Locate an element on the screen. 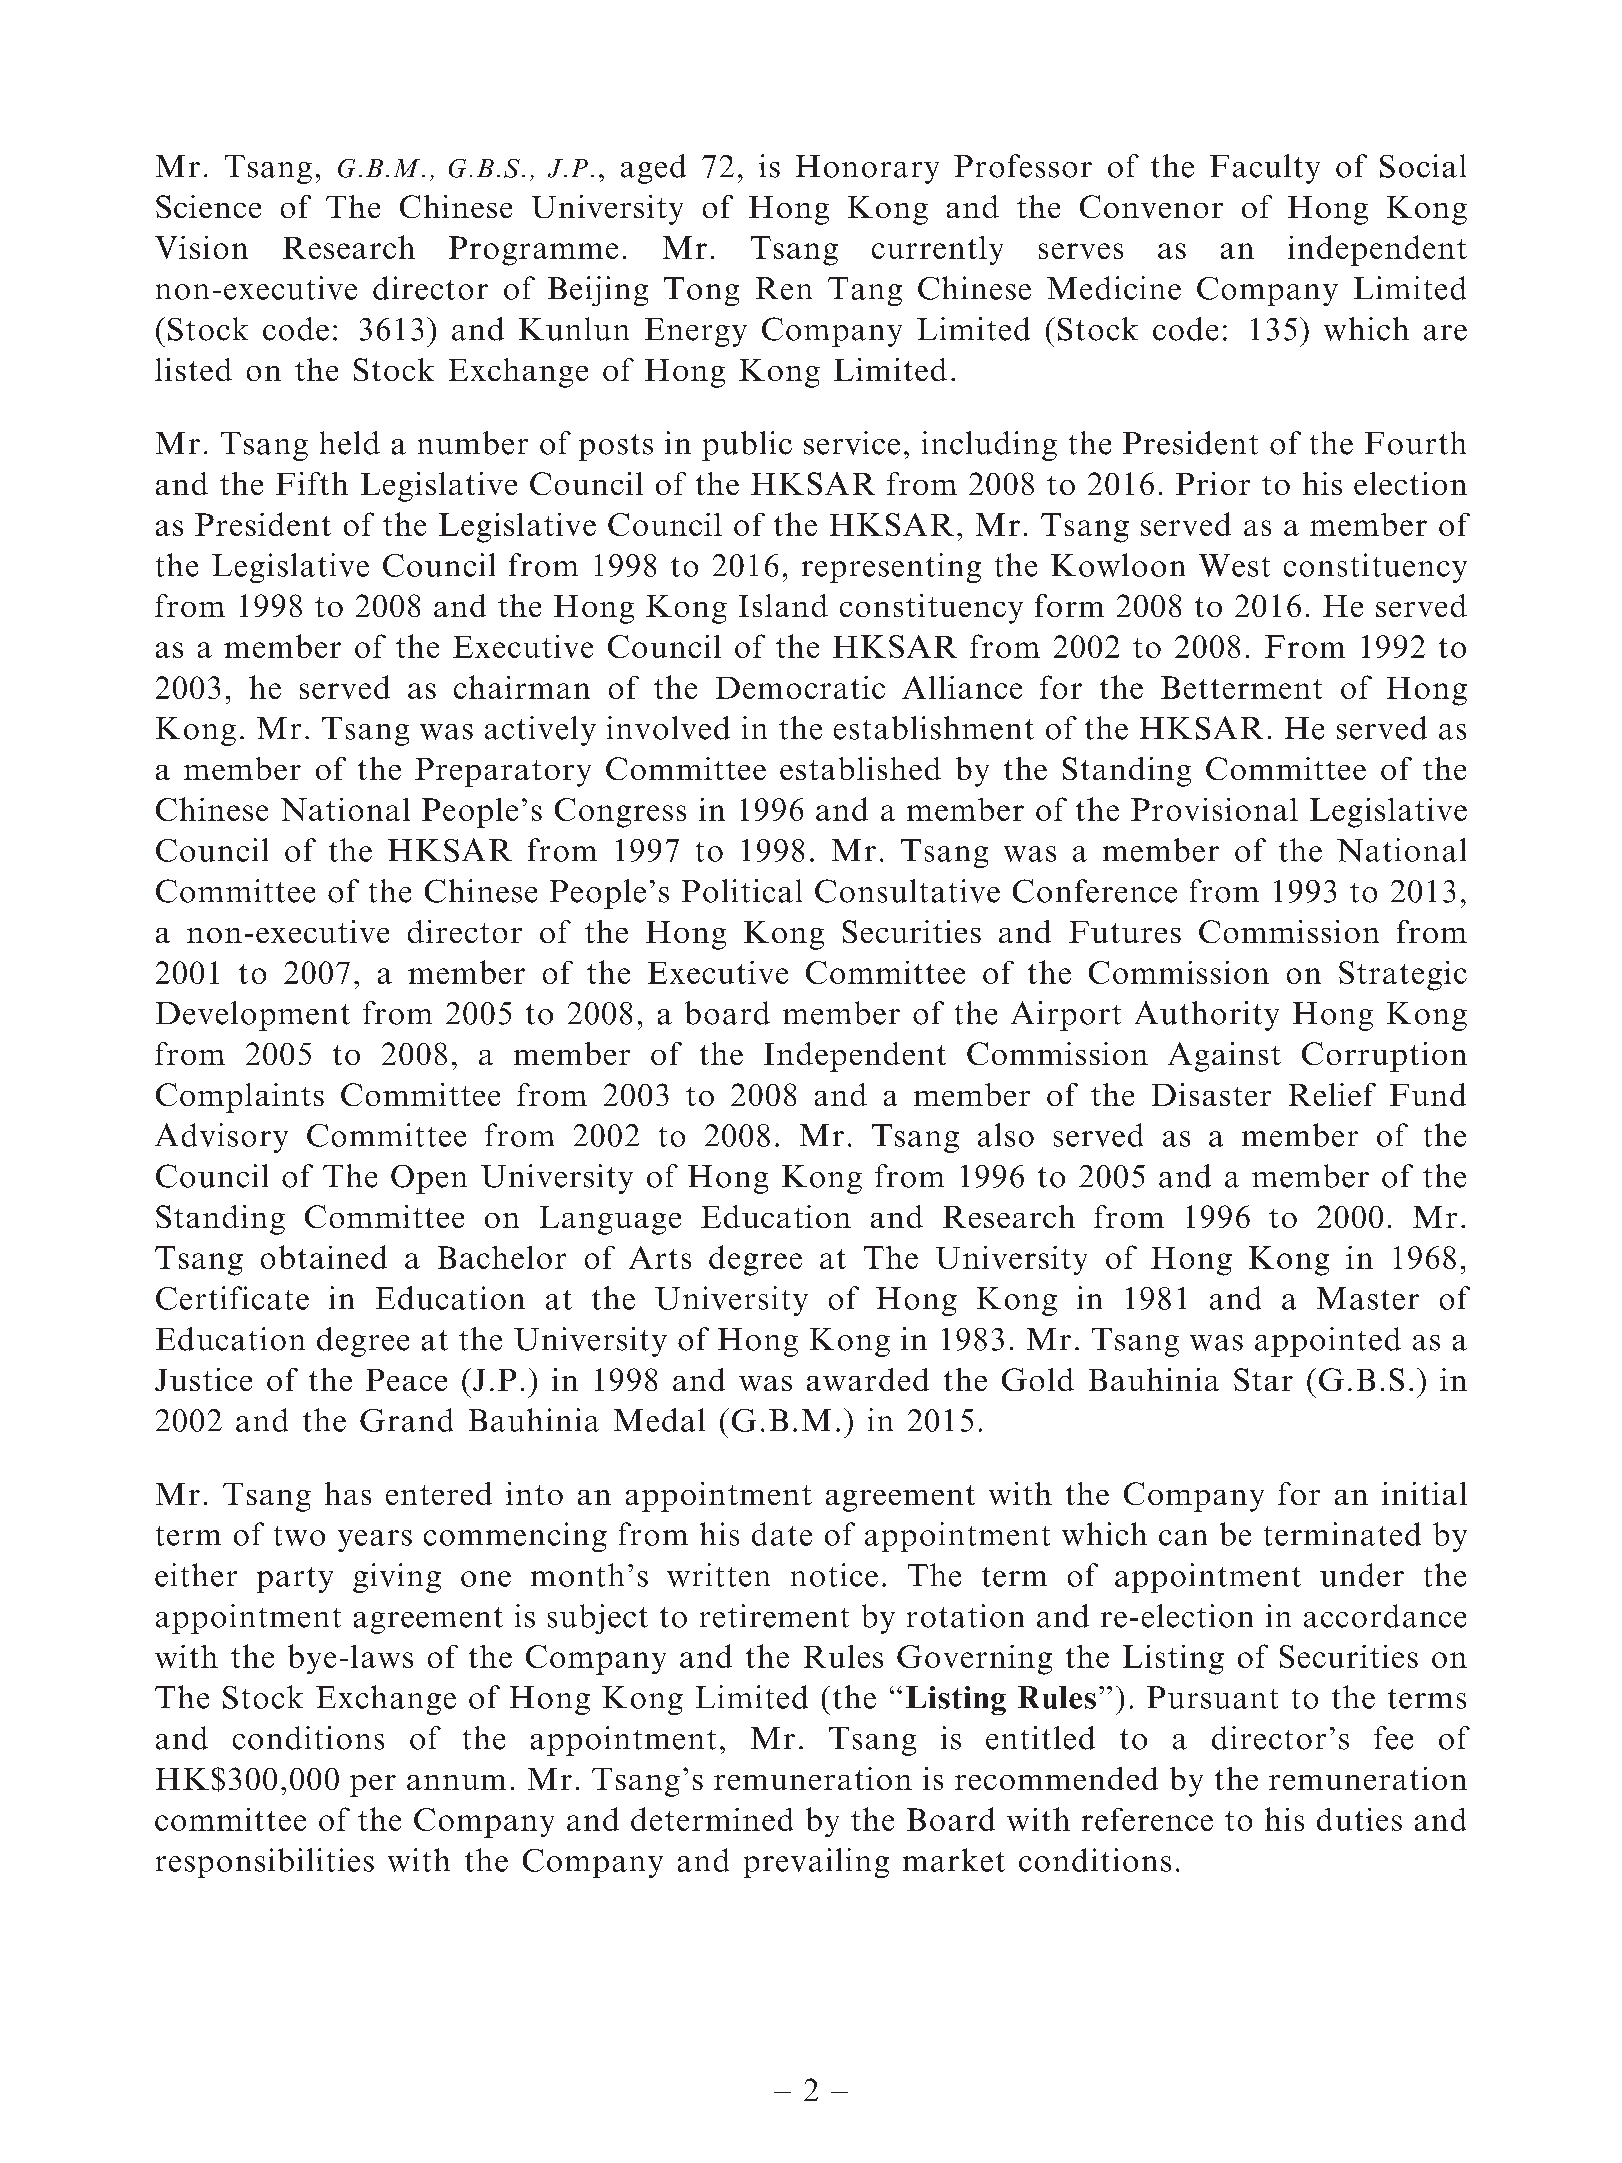 This screenshot has width=1622, height=2163. Honorary is located at coordinates (867, 169).
